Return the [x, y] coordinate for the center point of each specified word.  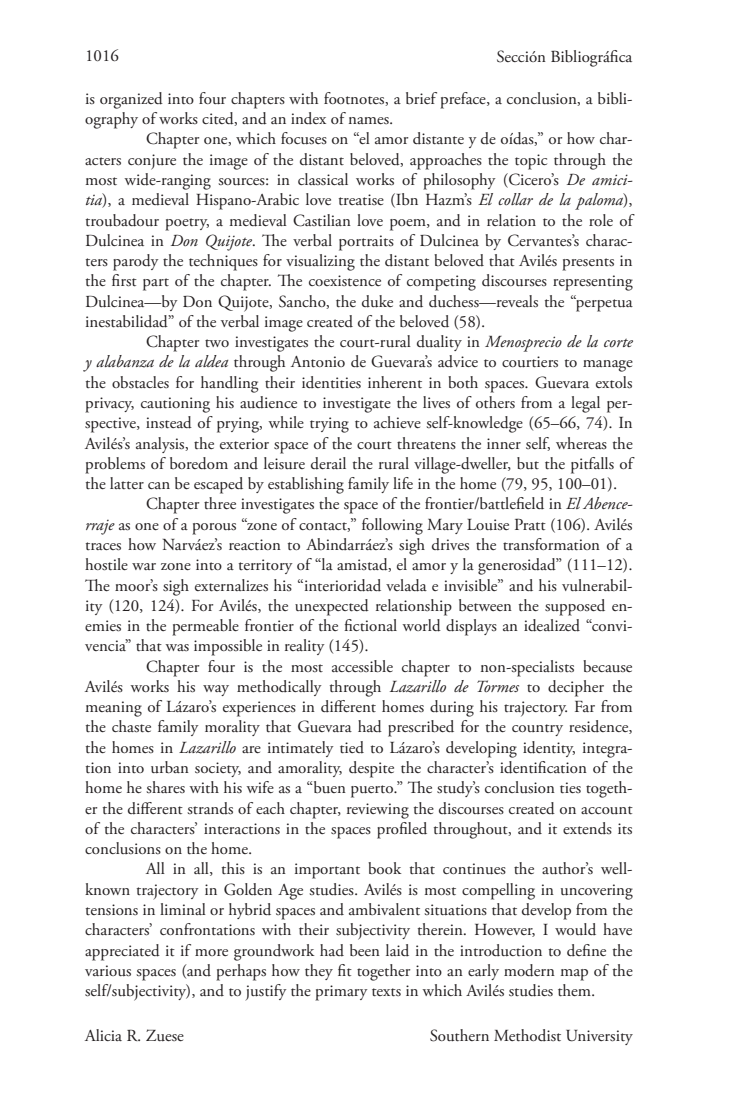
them [575, 990]
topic [531, 162]
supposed [575, 607]
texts [386, 992]
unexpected [332, 607]
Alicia [103, 1035]
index [308, 118]
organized [131, 100]
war [144, 566]
